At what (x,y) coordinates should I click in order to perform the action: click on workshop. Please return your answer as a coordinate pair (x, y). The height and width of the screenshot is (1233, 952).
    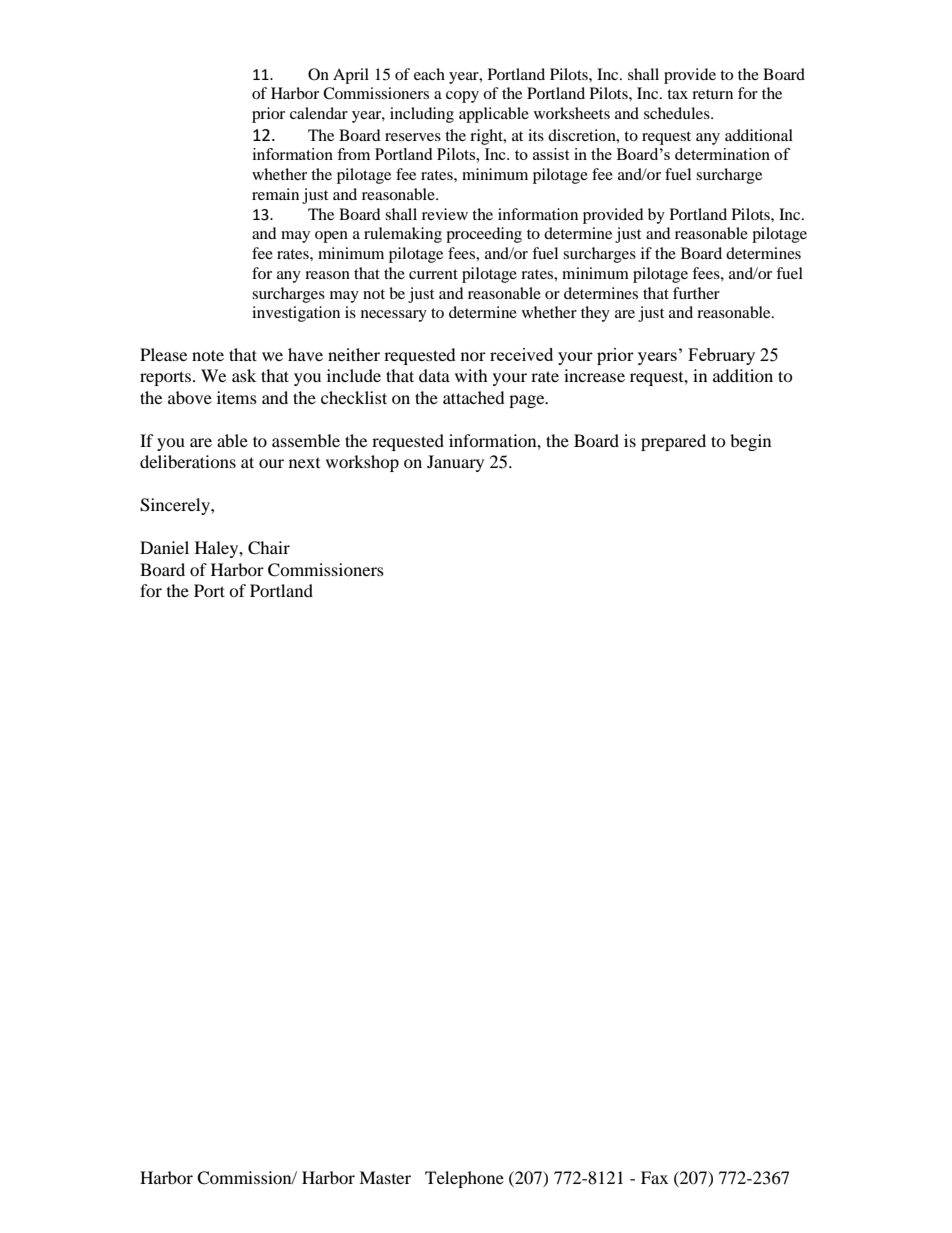
    Looking at the image, I should click on (362, 463).
